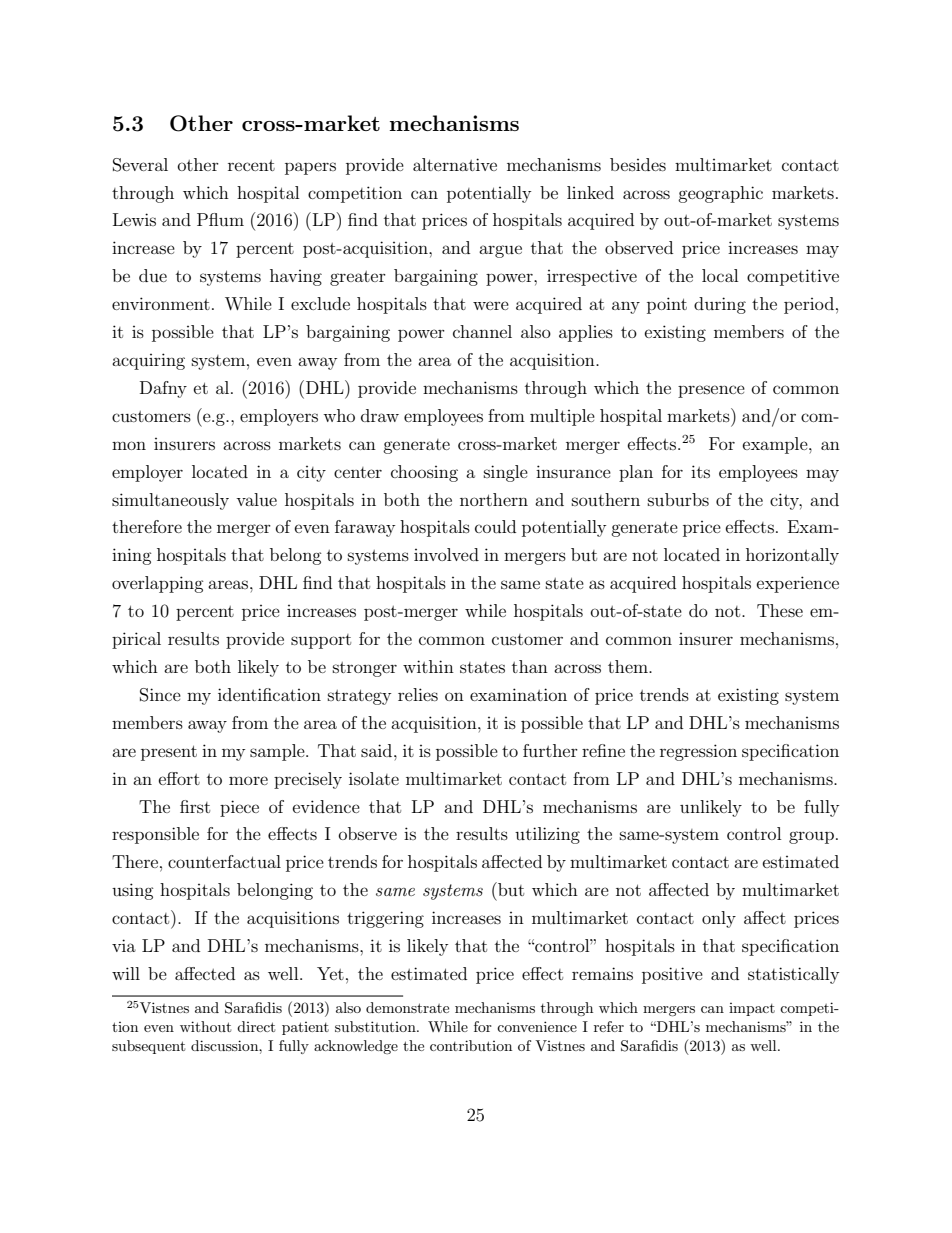  What do you see at coordinates (205, 1026) in the screenshot?
I see `without` at bounding box center [205, 1026].
